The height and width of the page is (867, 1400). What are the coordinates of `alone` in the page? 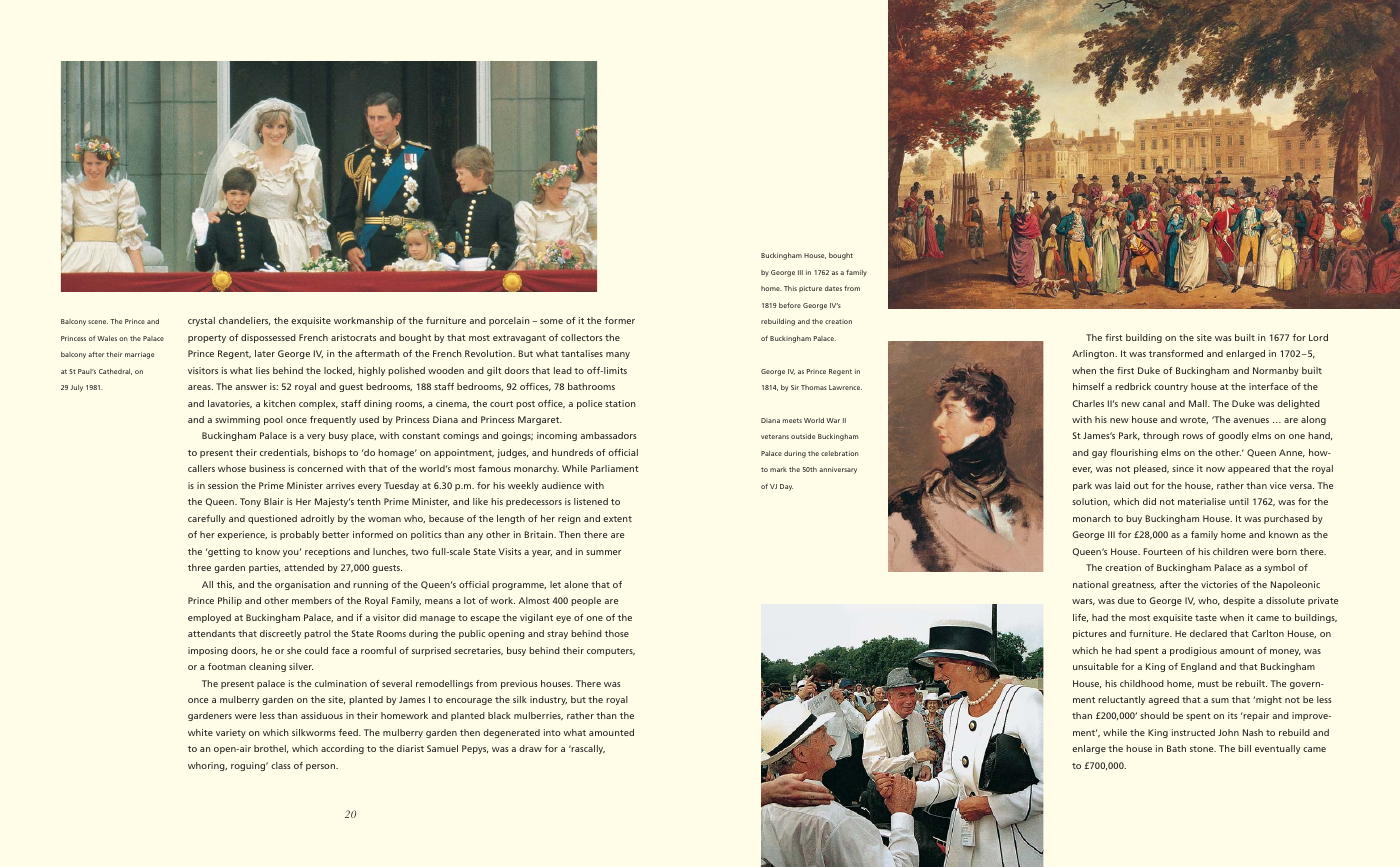 It's located at (576, 584).
